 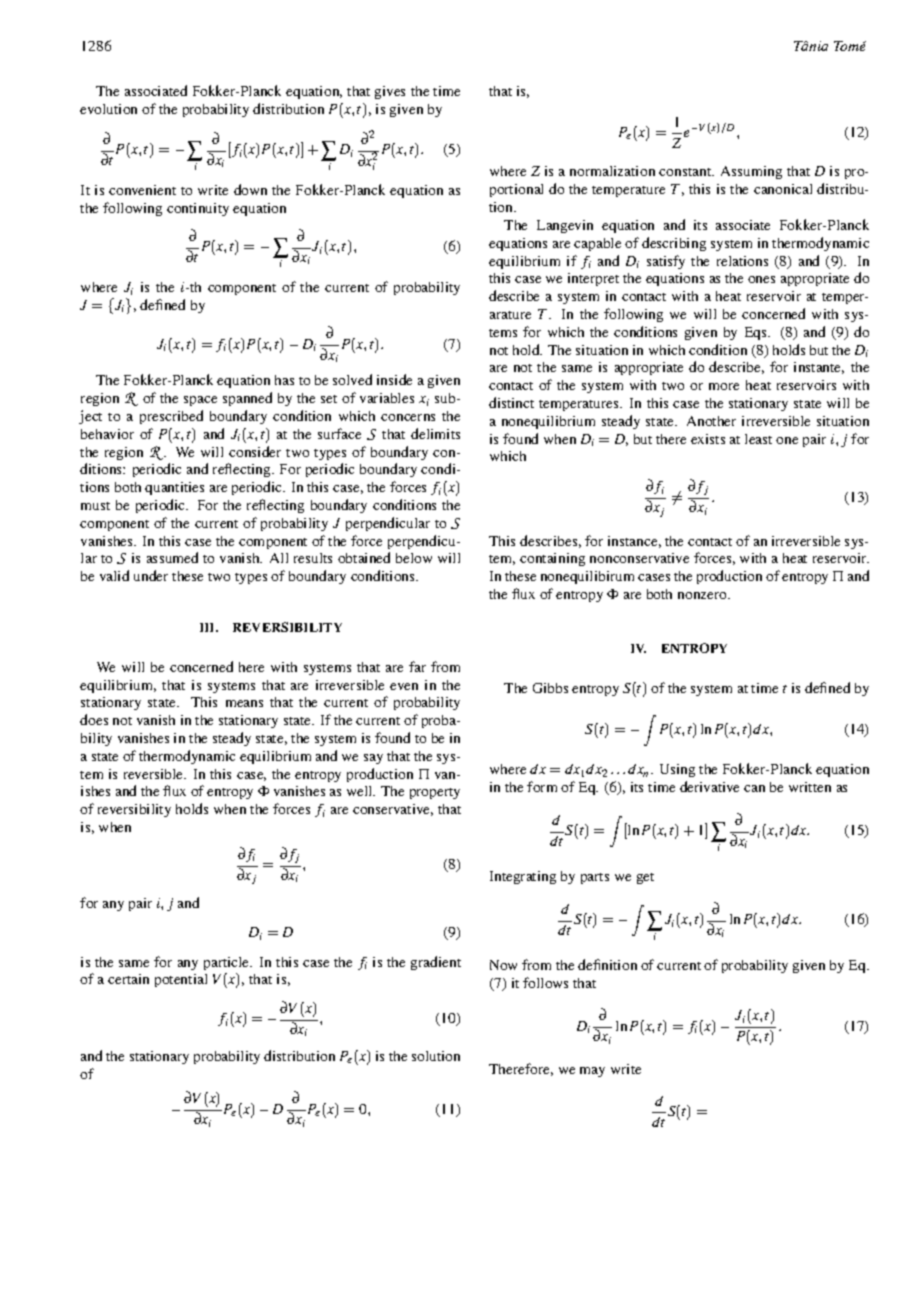 I want to click on under, so click(x=151, y=575).
